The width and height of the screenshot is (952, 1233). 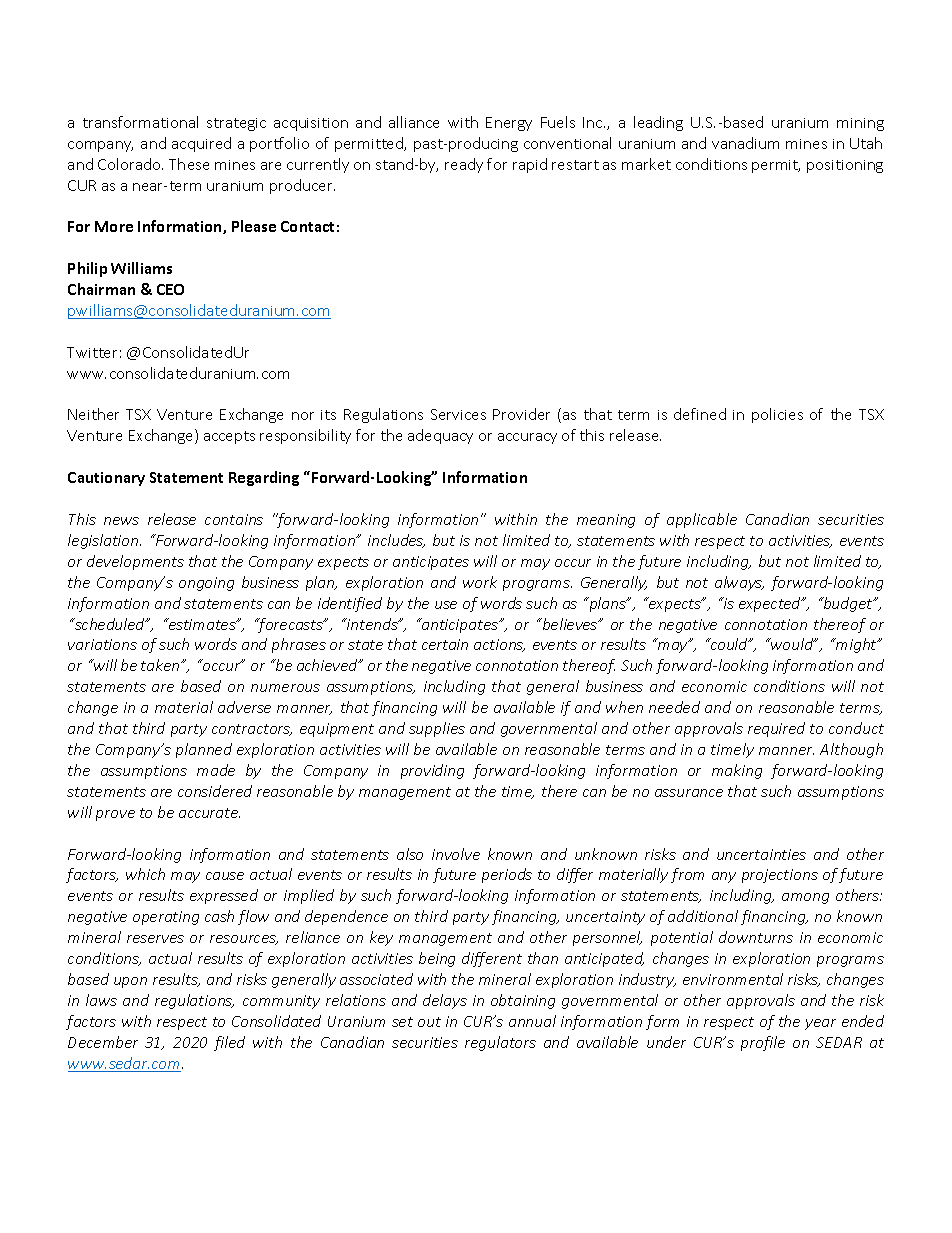 I want to click on acquired, so click(x=201, y=144).
